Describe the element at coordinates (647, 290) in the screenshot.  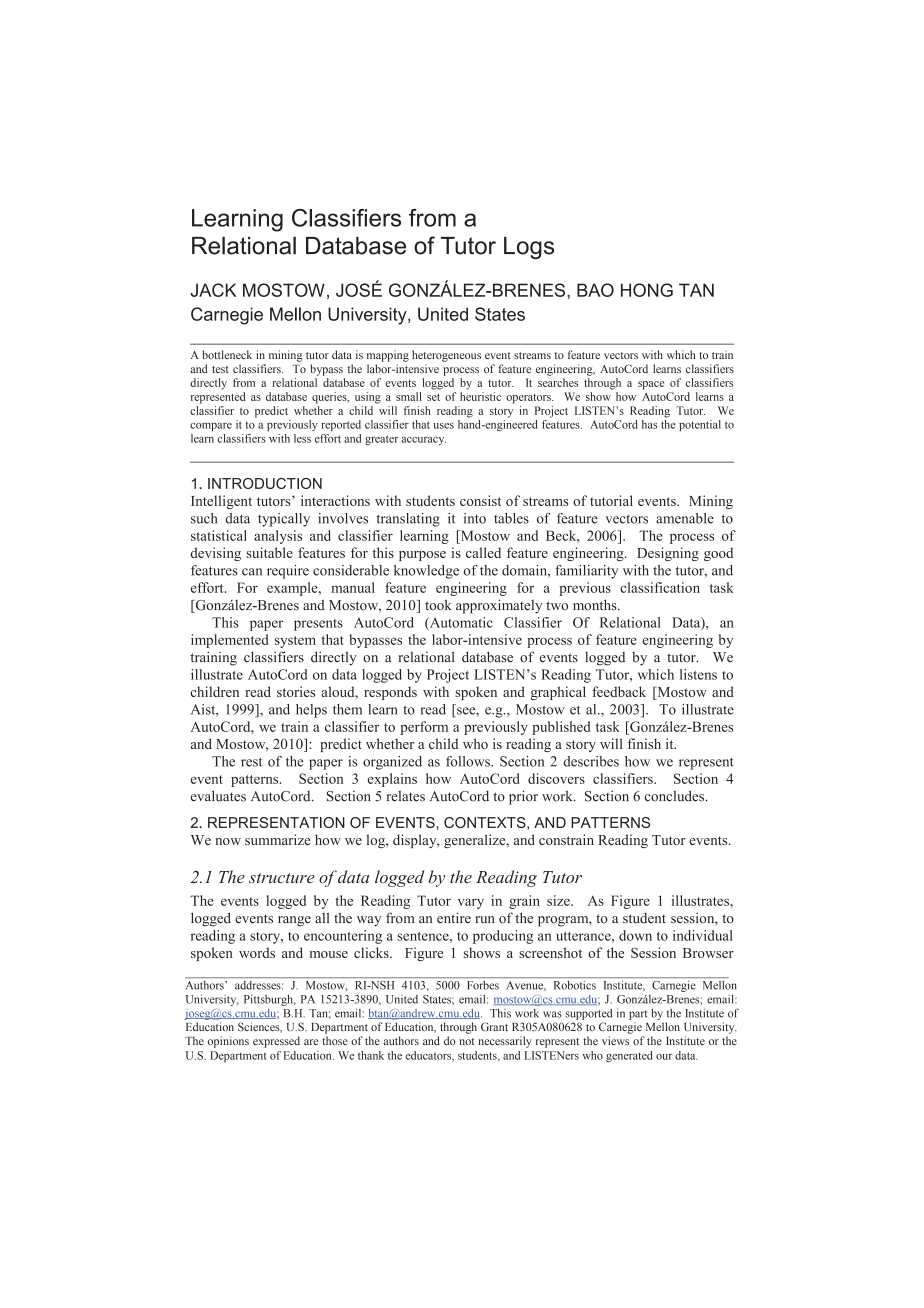
I see `HONG` at that location.
